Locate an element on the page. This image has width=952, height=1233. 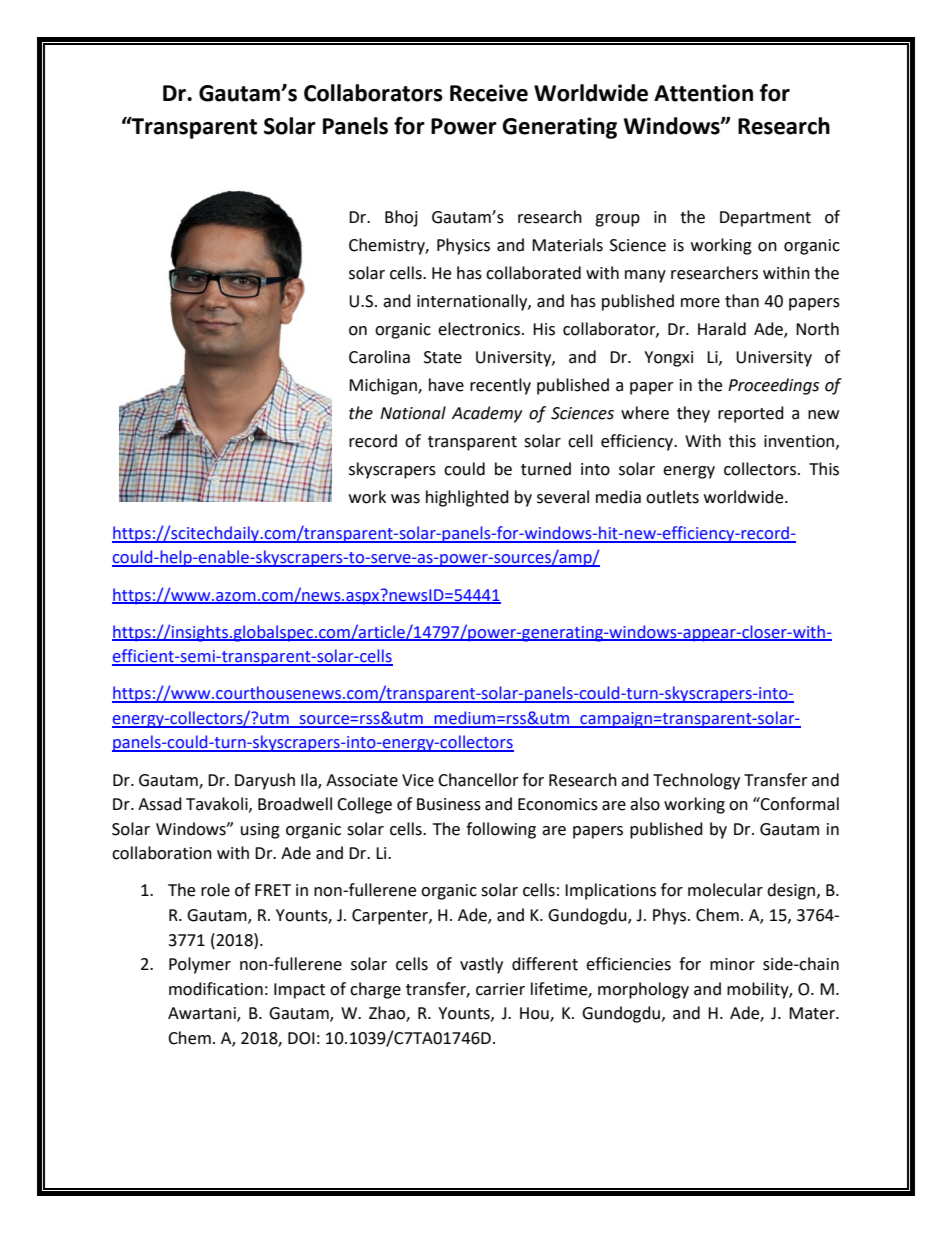
Technology is located at coordinates (696, 781).
